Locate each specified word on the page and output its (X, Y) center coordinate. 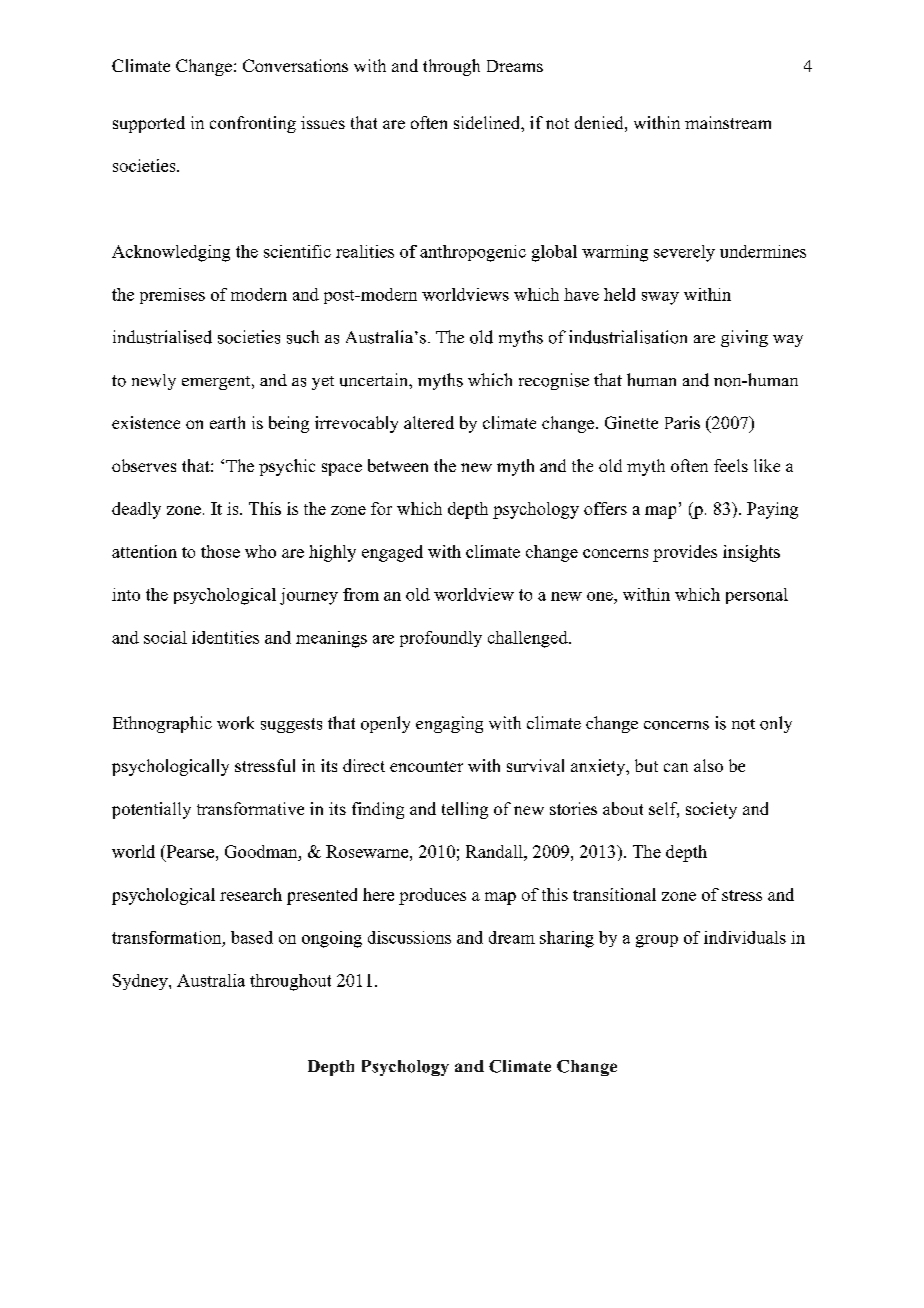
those (220, 551)
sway (660, 298)
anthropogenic (473, 253)
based (252, 937)
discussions (409, 937)
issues (323, 122)
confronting (253, 124)
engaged (392, 553)
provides (685, 553)
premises (172, 296)
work (235, 723)
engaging (449, 724)
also (708, 765)
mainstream (728, 122)
